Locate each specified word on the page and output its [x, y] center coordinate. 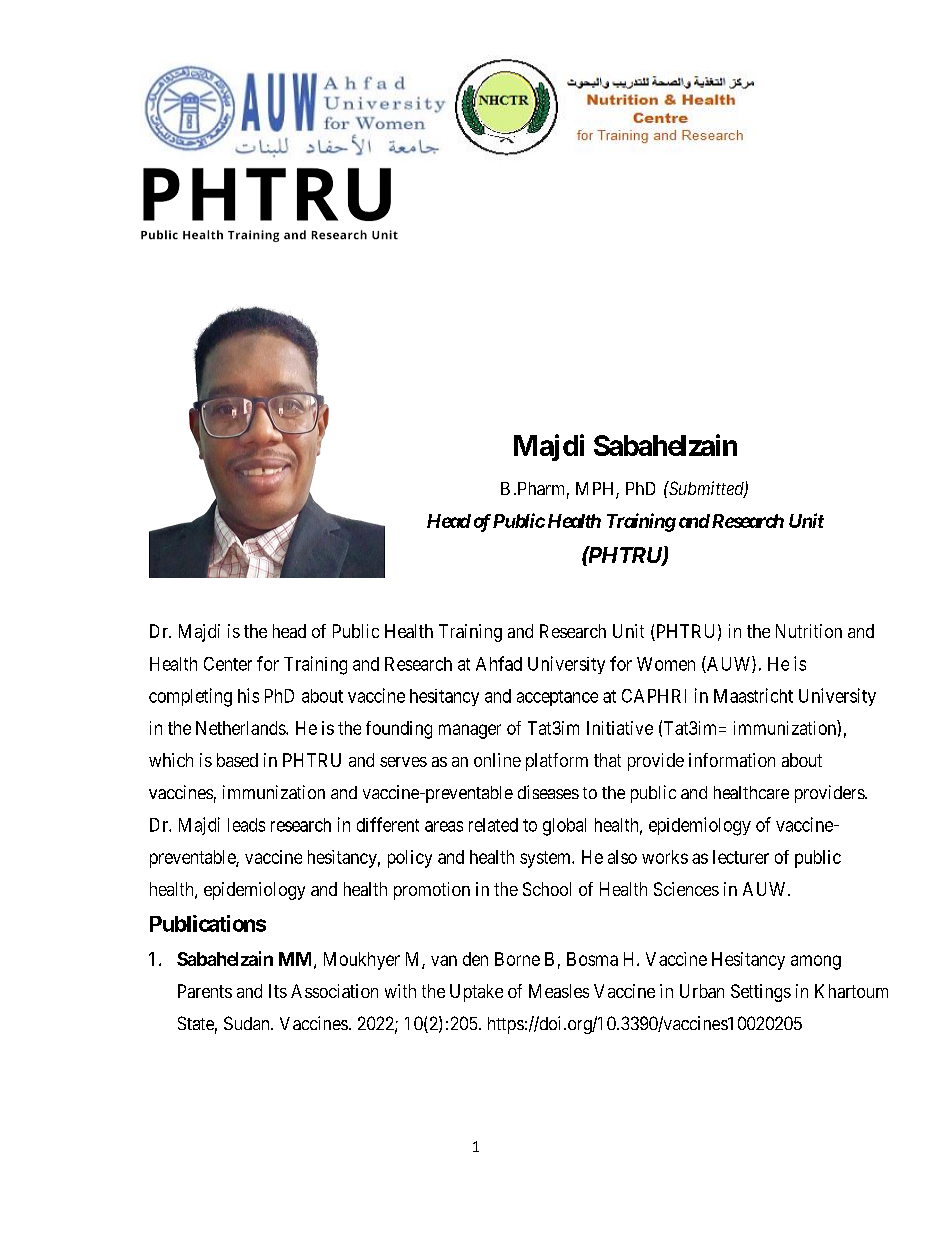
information [732, 760]
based [237, 760]
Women [666, 664]
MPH [596, 490]
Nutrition [809, 631]
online [497, 760]
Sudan [248, 1023]
